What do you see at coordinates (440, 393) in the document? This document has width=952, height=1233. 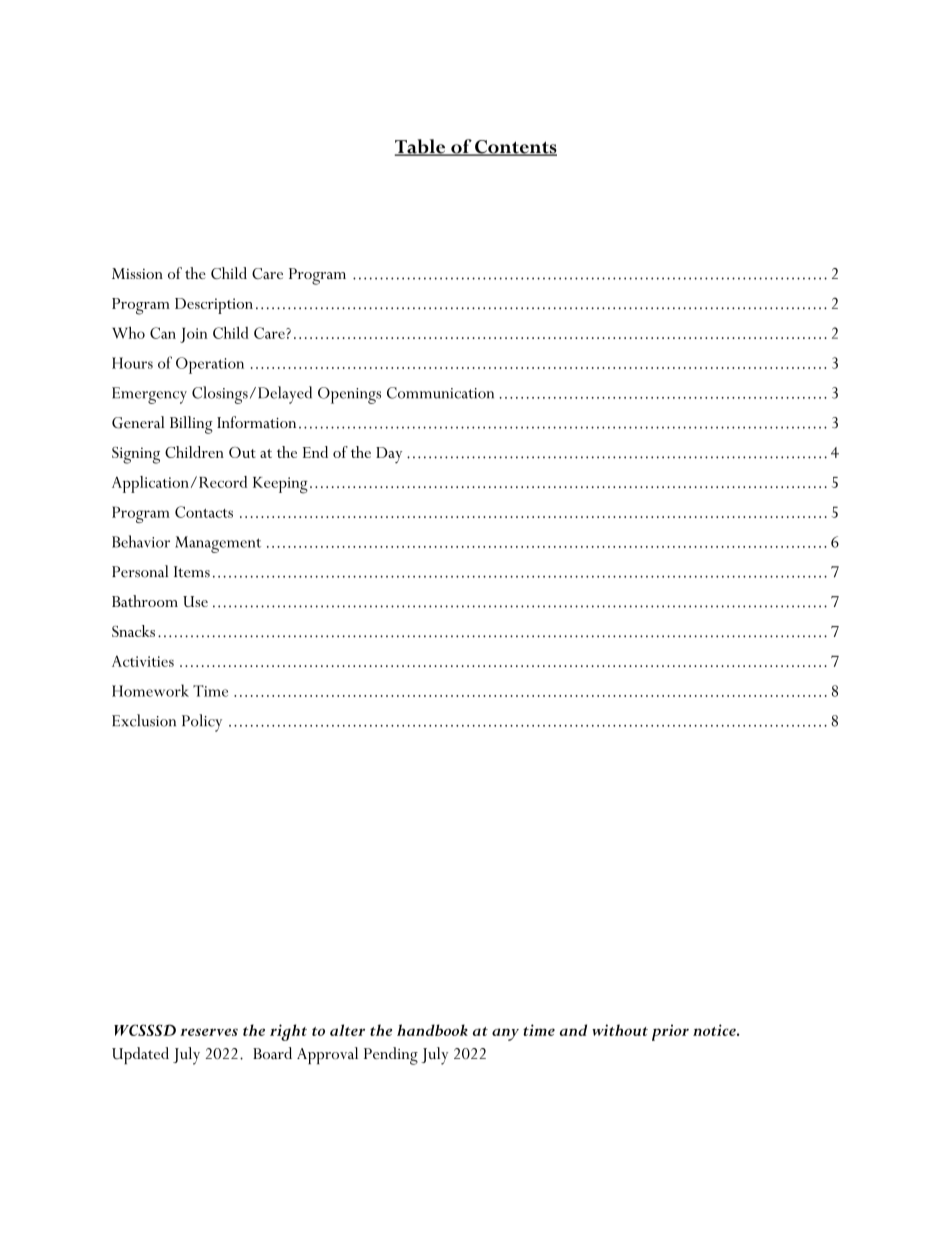 I see `Communication` at bounding box center [440, 393].
